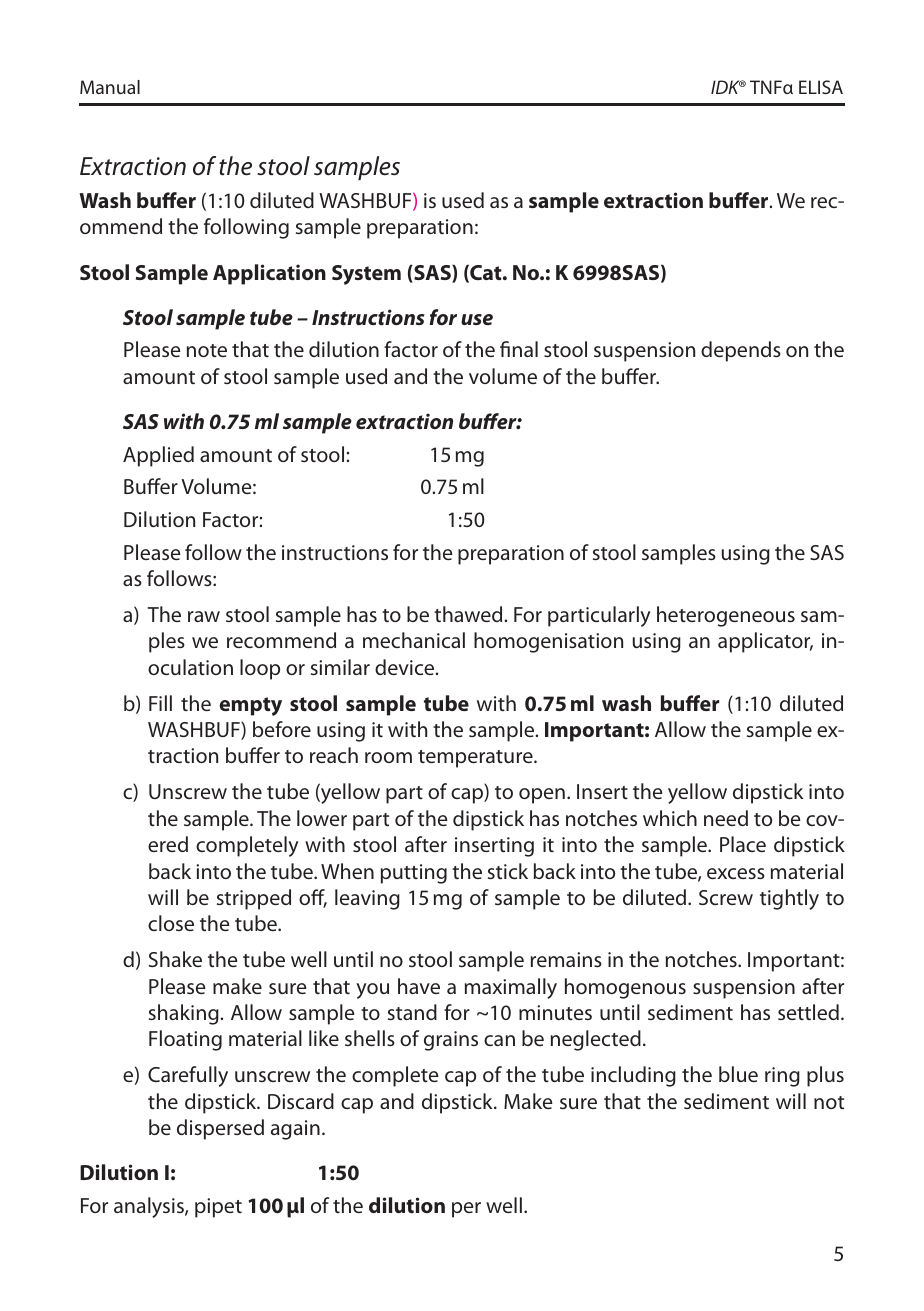 The image size is (924, 1311). Describe the element at coordinates (821, 87) in the screenshot. I see `ELISA` at that location.
